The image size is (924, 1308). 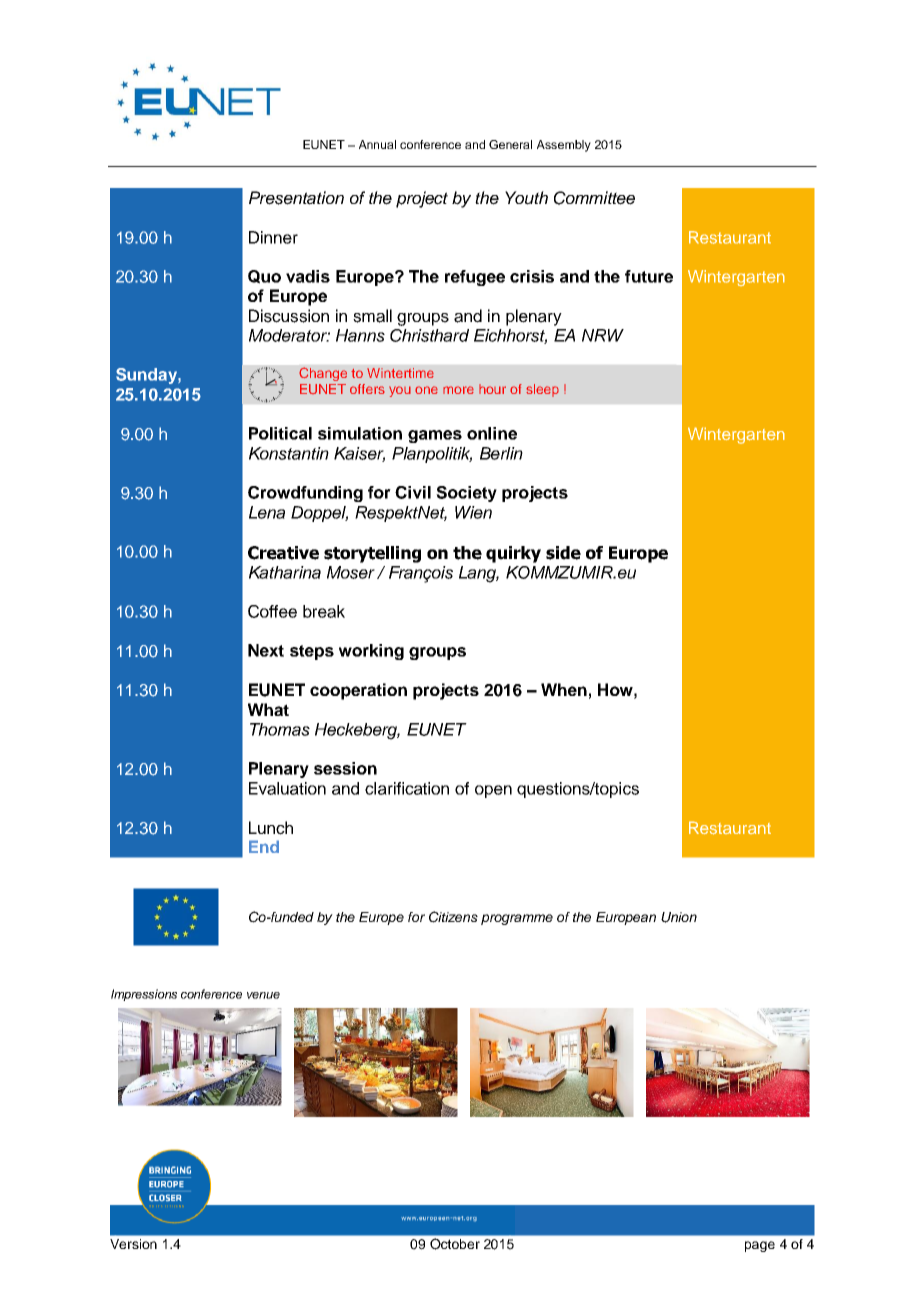 What do you see at coordinates (594, 198) in the screenshot?
I see `Committee` at bounding box center [594, 198].
